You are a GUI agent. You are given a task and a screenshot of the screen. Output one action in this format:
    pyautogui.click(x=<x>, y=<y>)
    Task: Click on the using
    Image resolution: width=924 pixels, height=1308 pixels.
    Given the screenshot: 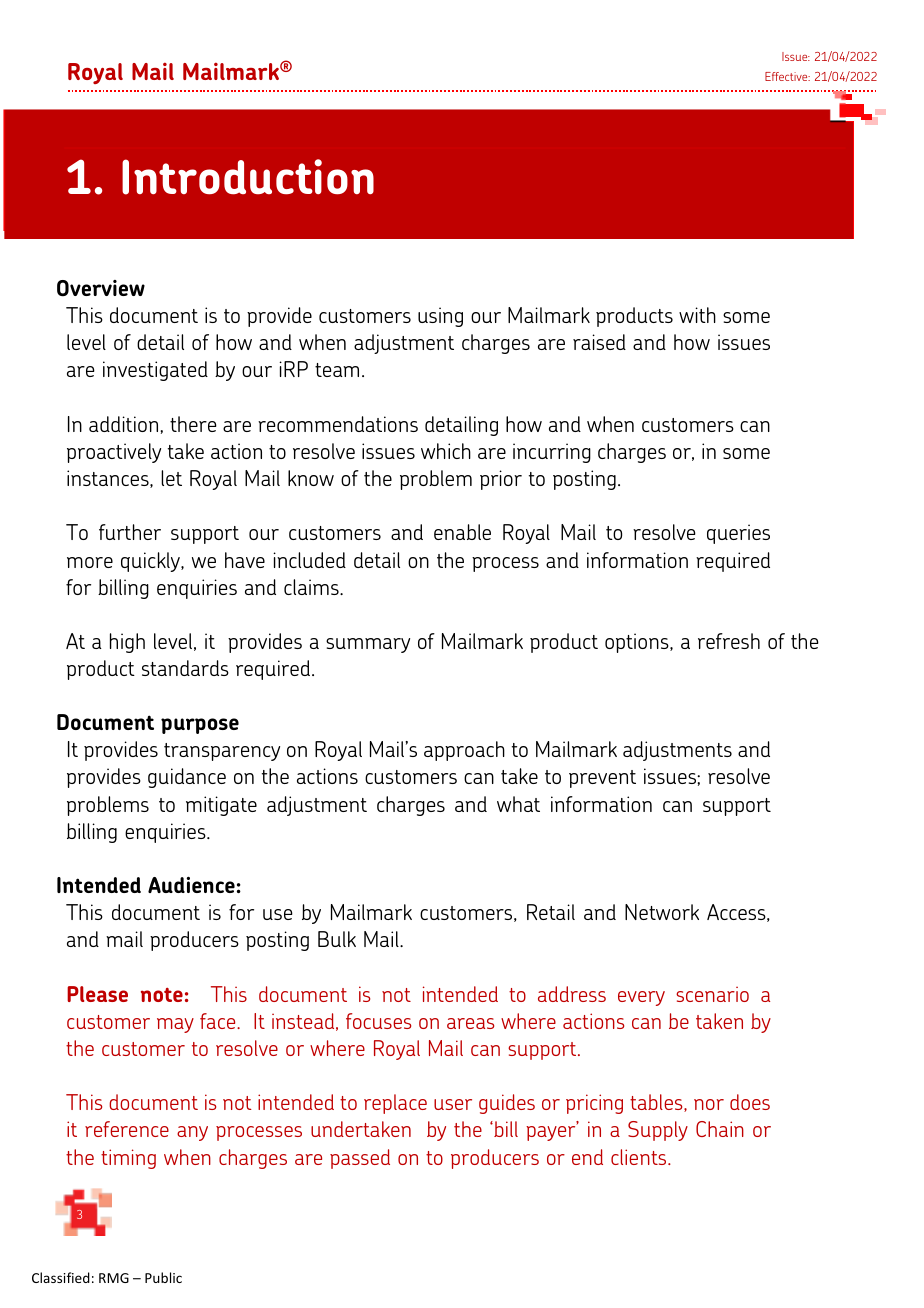 What is the action you would take?
    pyautogui.click(x=440, y=317)
